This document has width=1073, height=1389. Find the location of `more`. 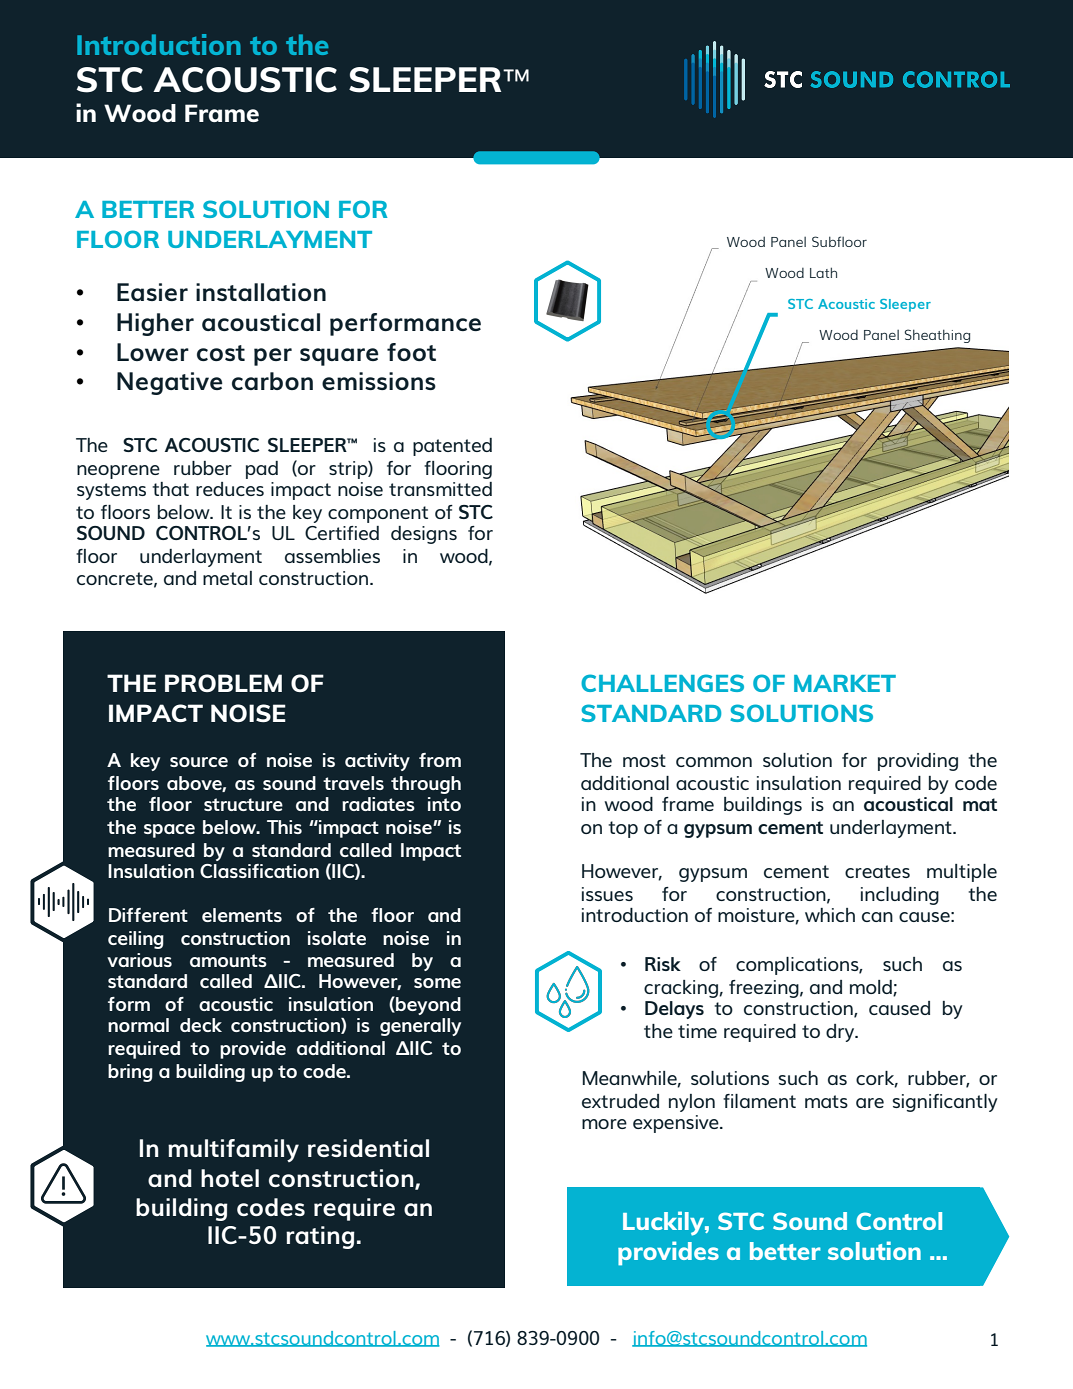

more is located at coordinates (604, 1124).
